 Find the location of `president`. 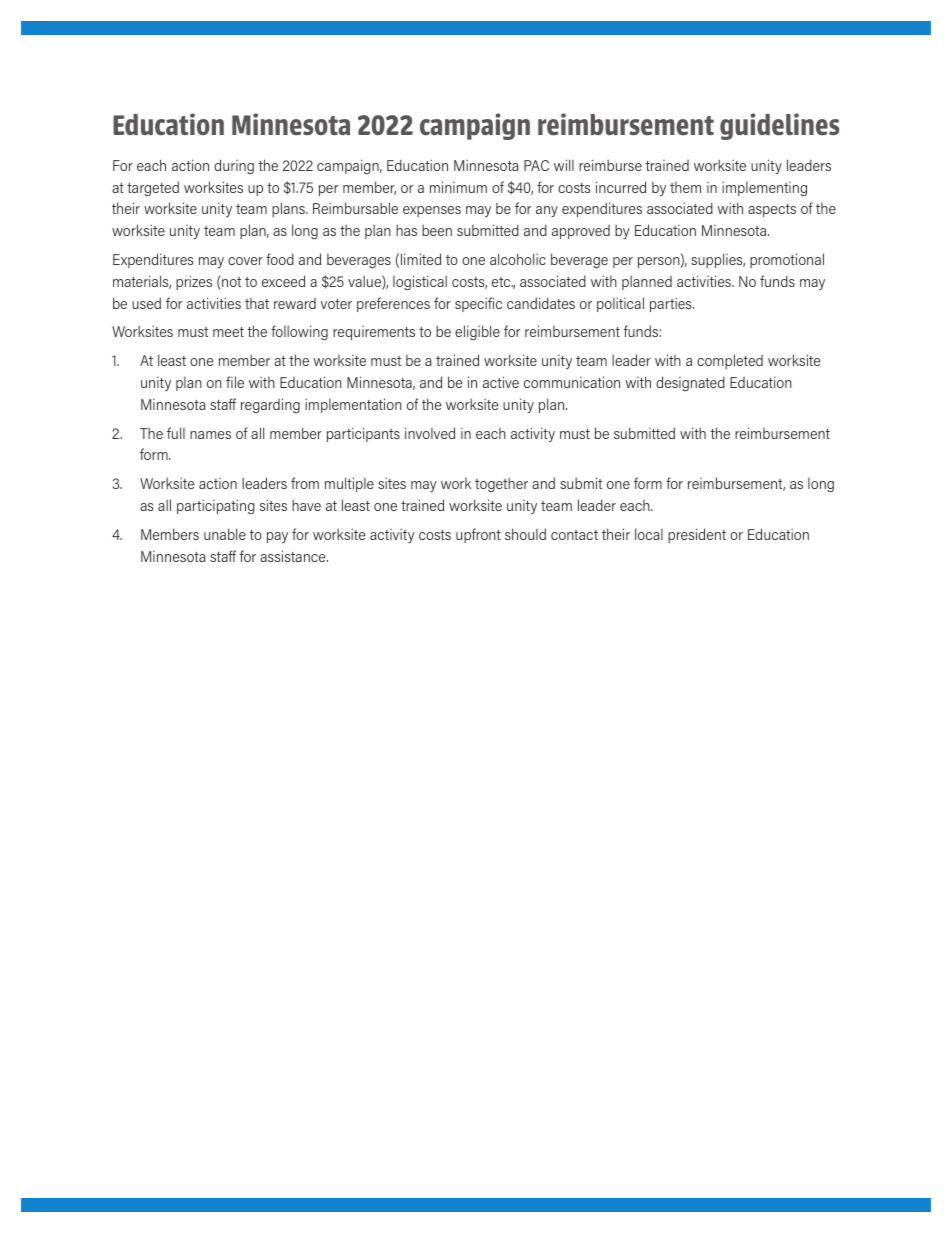

president is located at coordinates (697, 535).
